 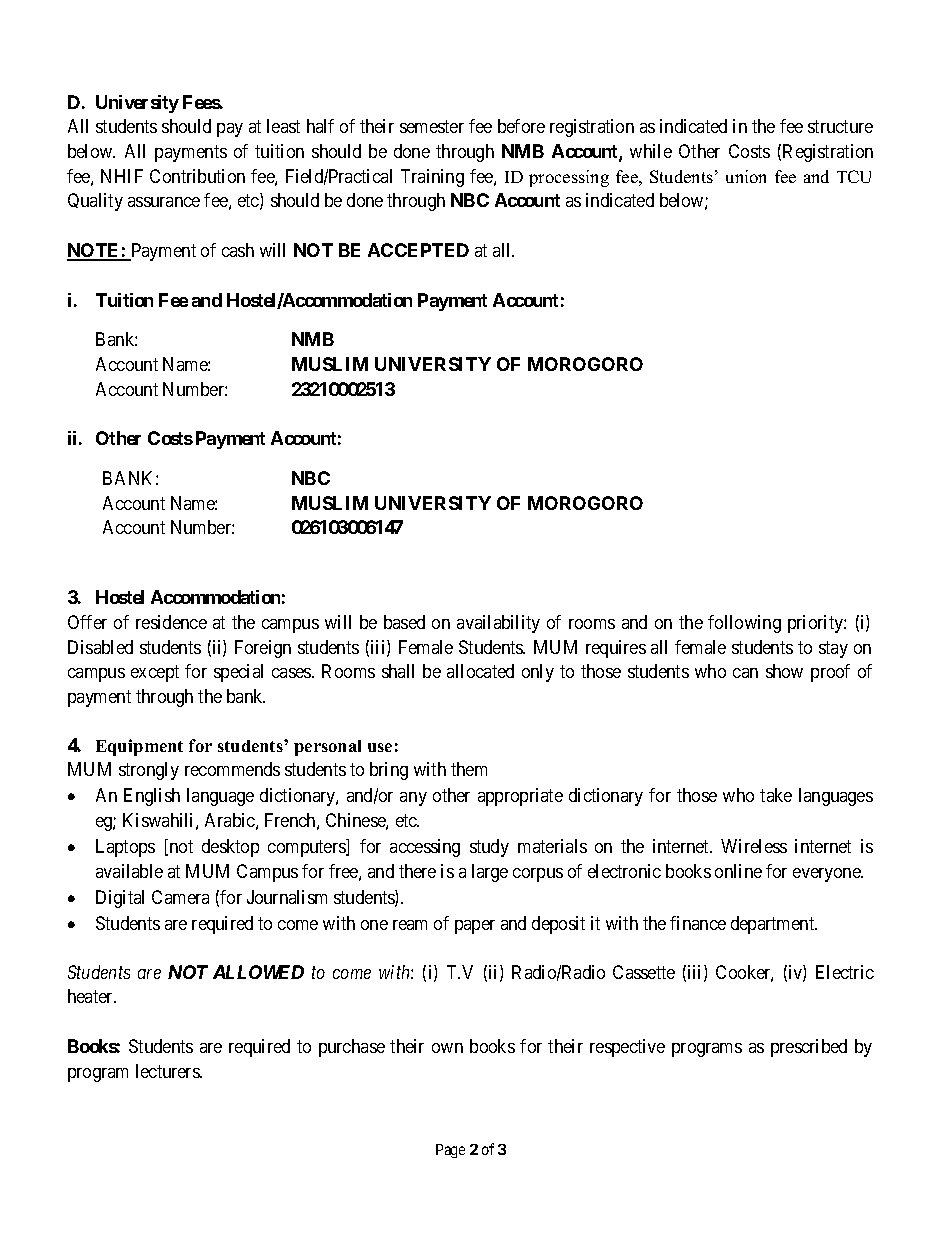 I want to click on residence, so click(x=171, y=622).
